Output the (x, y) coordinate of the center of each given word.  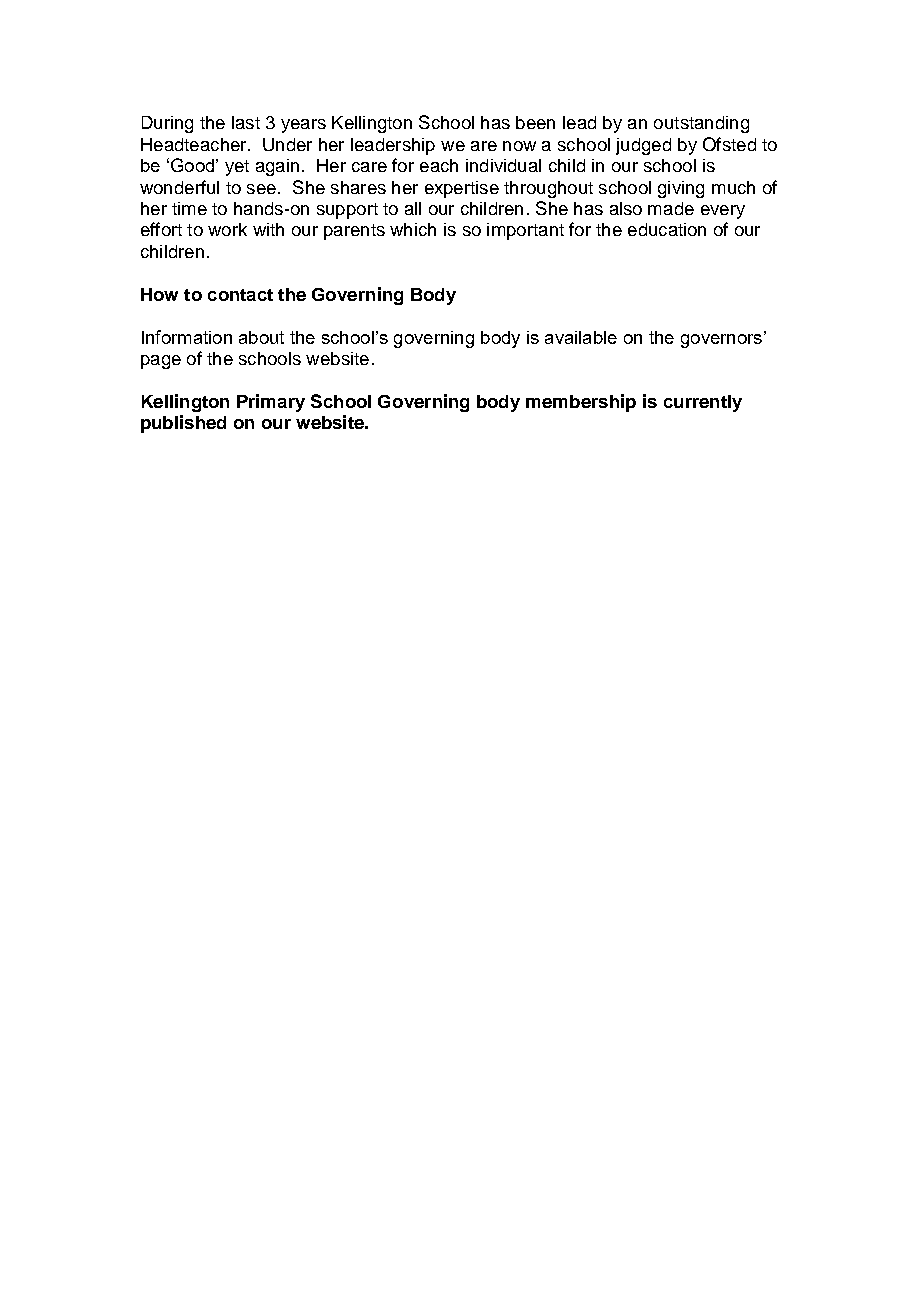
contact (240, 295)
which (413, 229)
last (246, 122)
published (183, 424)
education (667, 229)
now (519, 146)
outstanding (701, 124)
